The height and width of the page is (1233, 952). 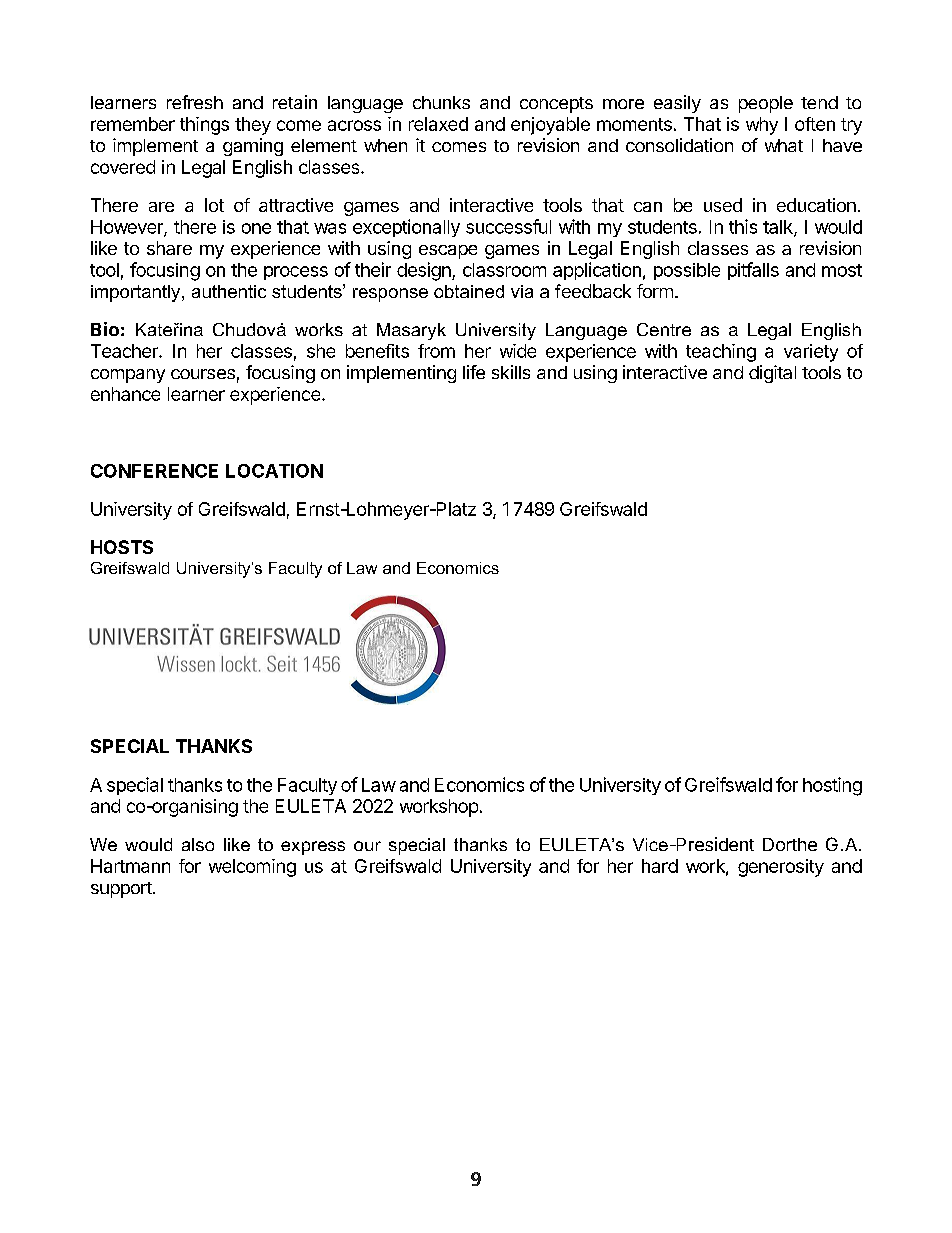 What do you see at coordinates (229, 291) in the page?
I see `authentic` at bounding box center [229, 291].
